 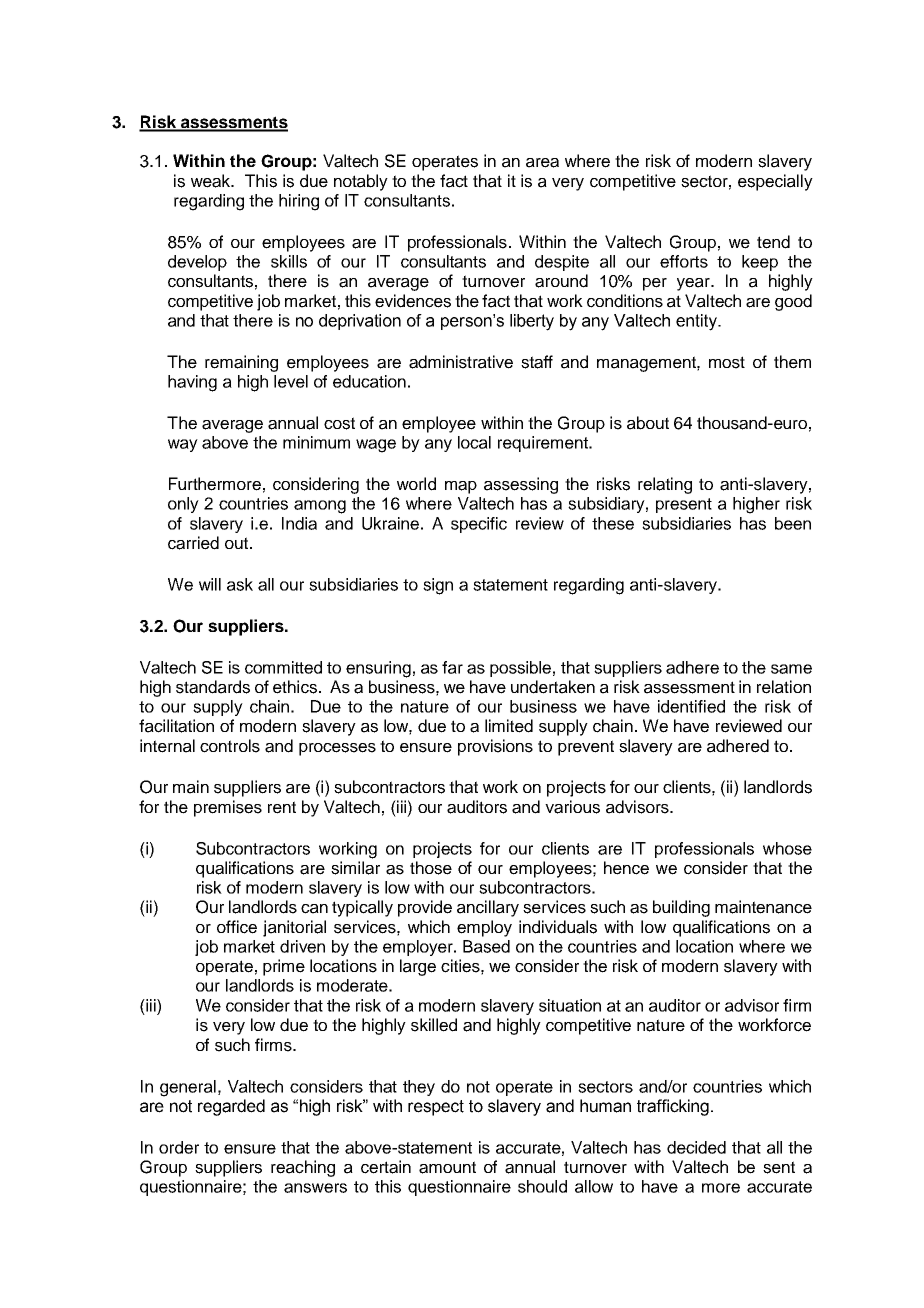 I want to click on identified, so click(x=691, y=706).
